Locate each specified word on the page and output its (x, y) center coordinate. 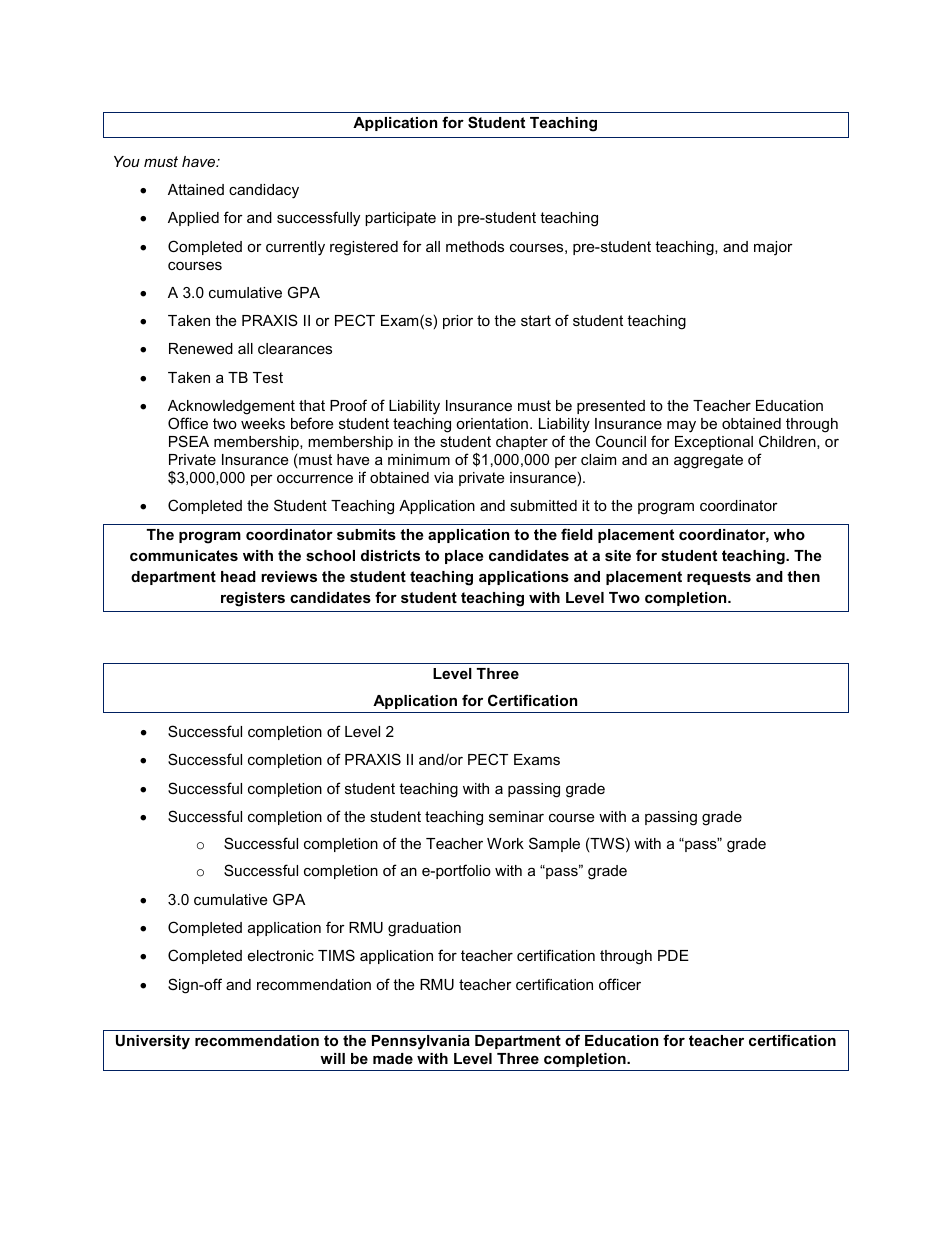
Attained (196, 189)
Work (505, 843)
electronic (281, 955)
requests (719, 578)
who (789, 534)
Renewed (201, 348)
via (443, 477)
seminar (516, 816)
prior (458, 322)
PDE (673, 955)
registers (253, 599)
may (681, 426)
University (153, 1042)
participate (400, 219)
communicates (184, 555)
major (773, 248)
